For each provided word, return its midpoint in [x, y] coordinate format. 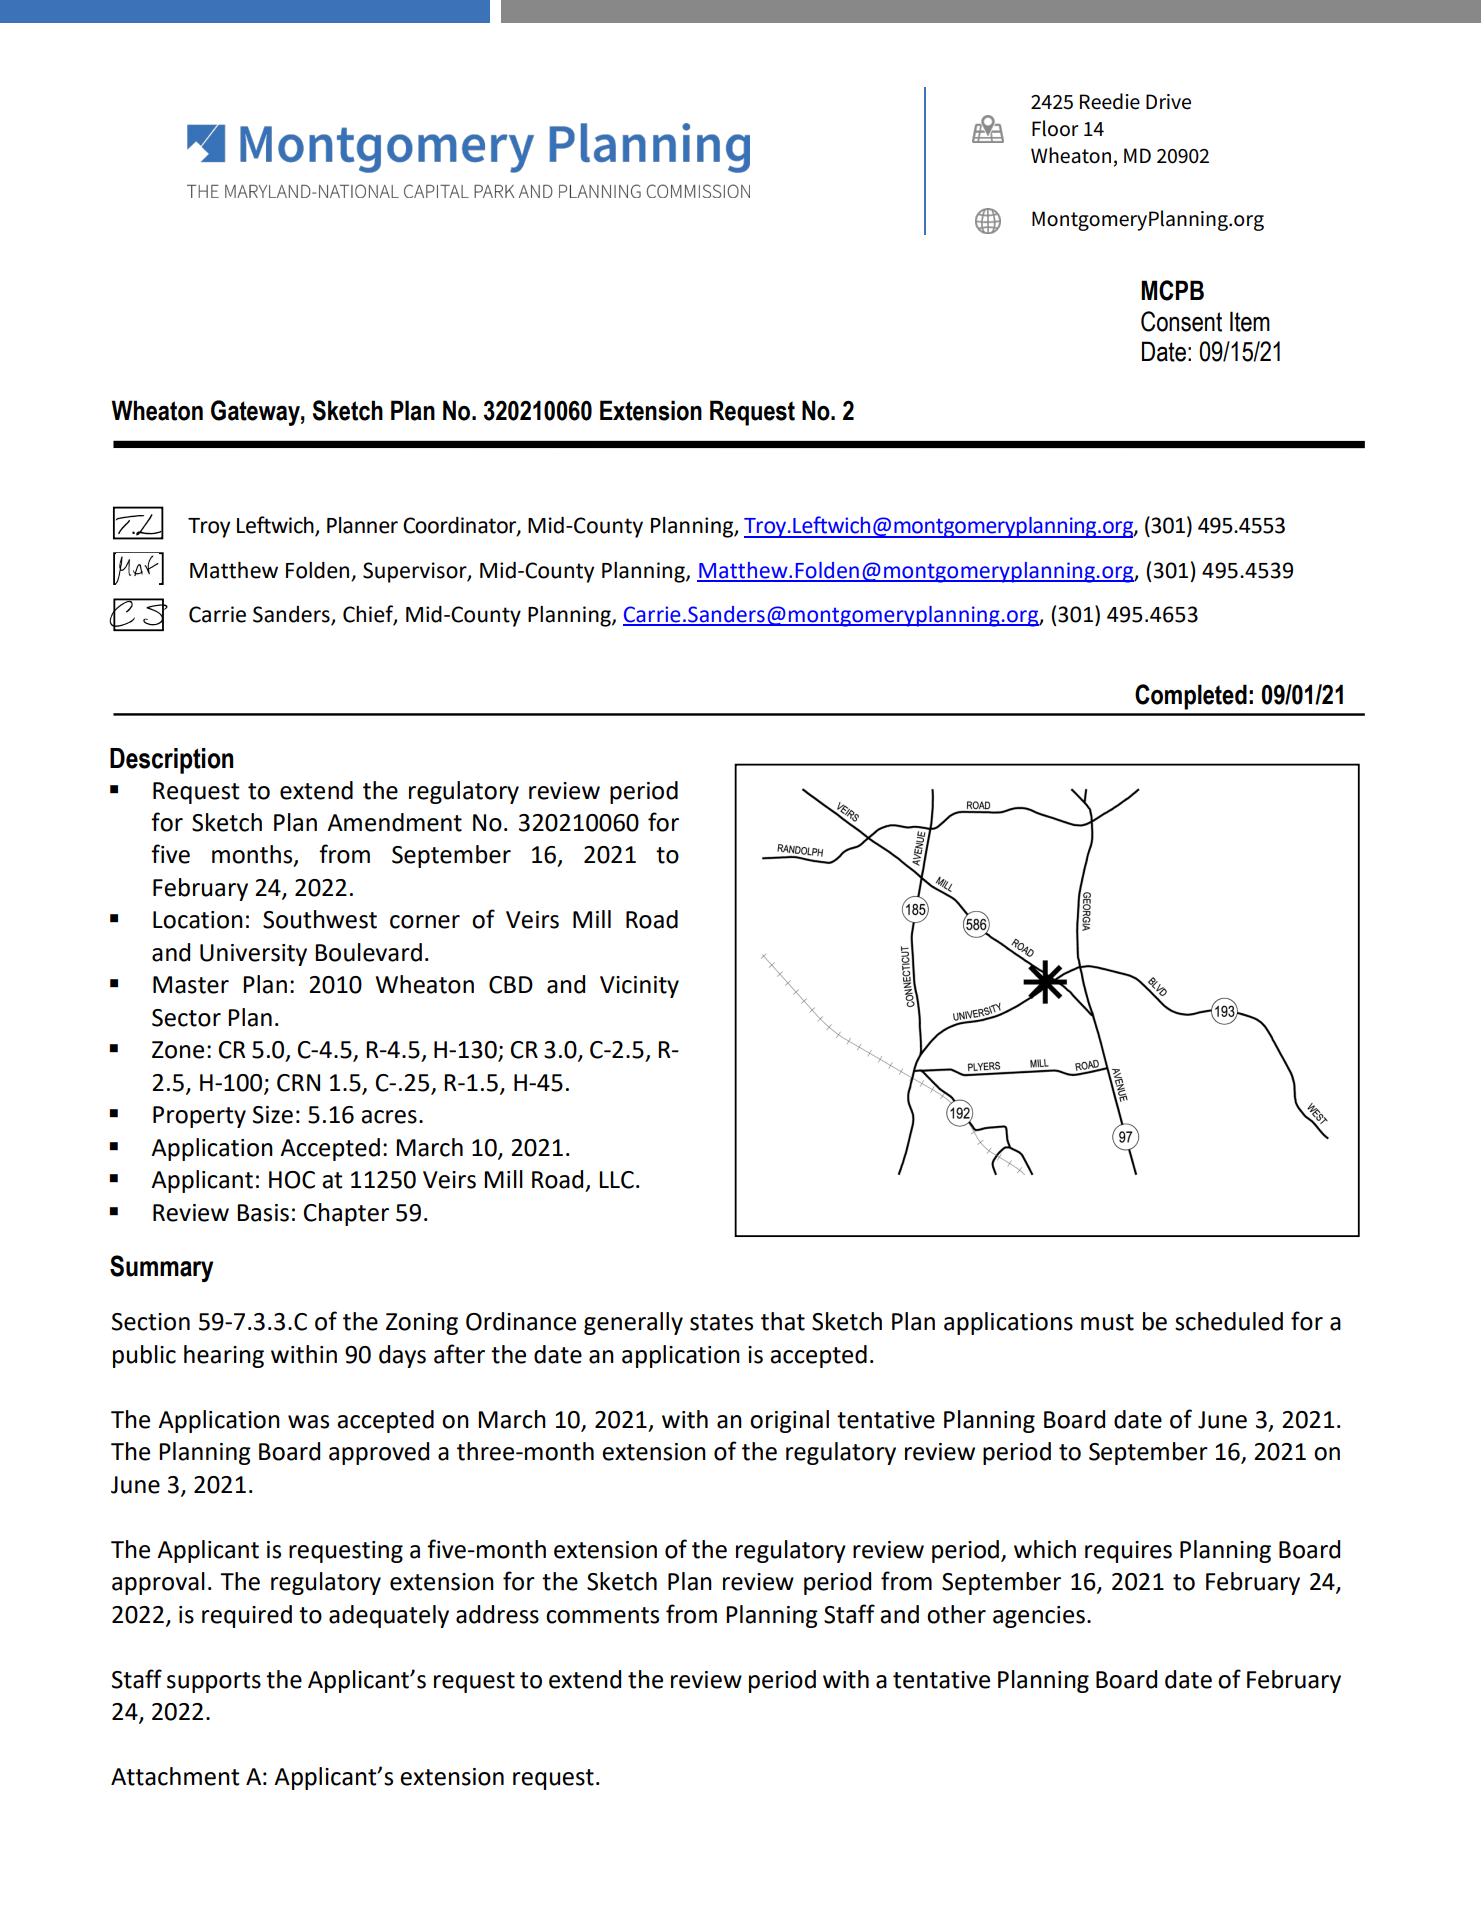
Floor [1055, 128]
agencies [1039, 1617]
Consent [1181, 321]
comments [602, 1615]
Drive [1168, 102]
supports [214, 1682]
